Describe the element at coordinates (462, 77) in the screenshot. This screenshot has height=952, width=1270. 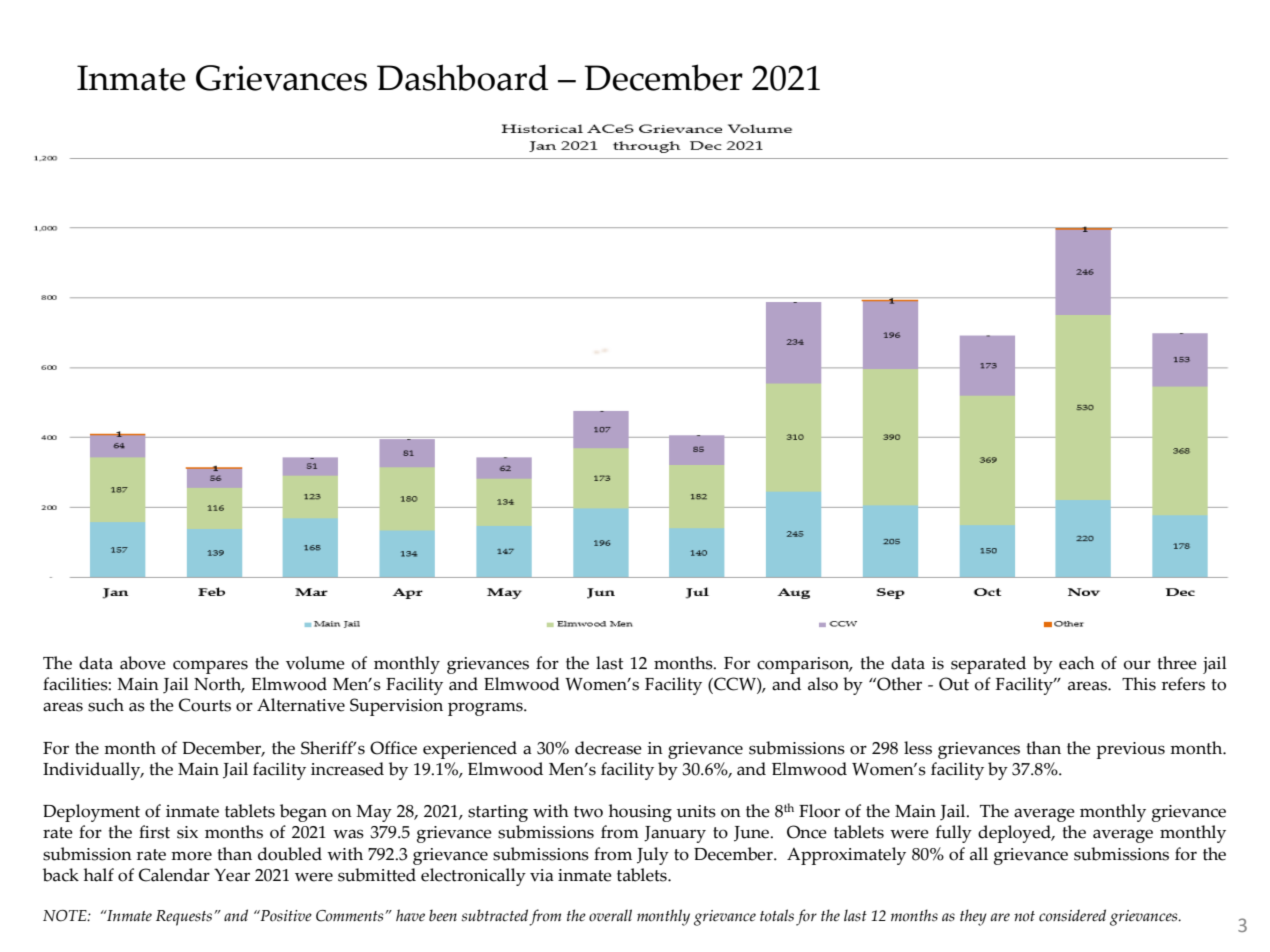
I see `Dashboard` at that location.
